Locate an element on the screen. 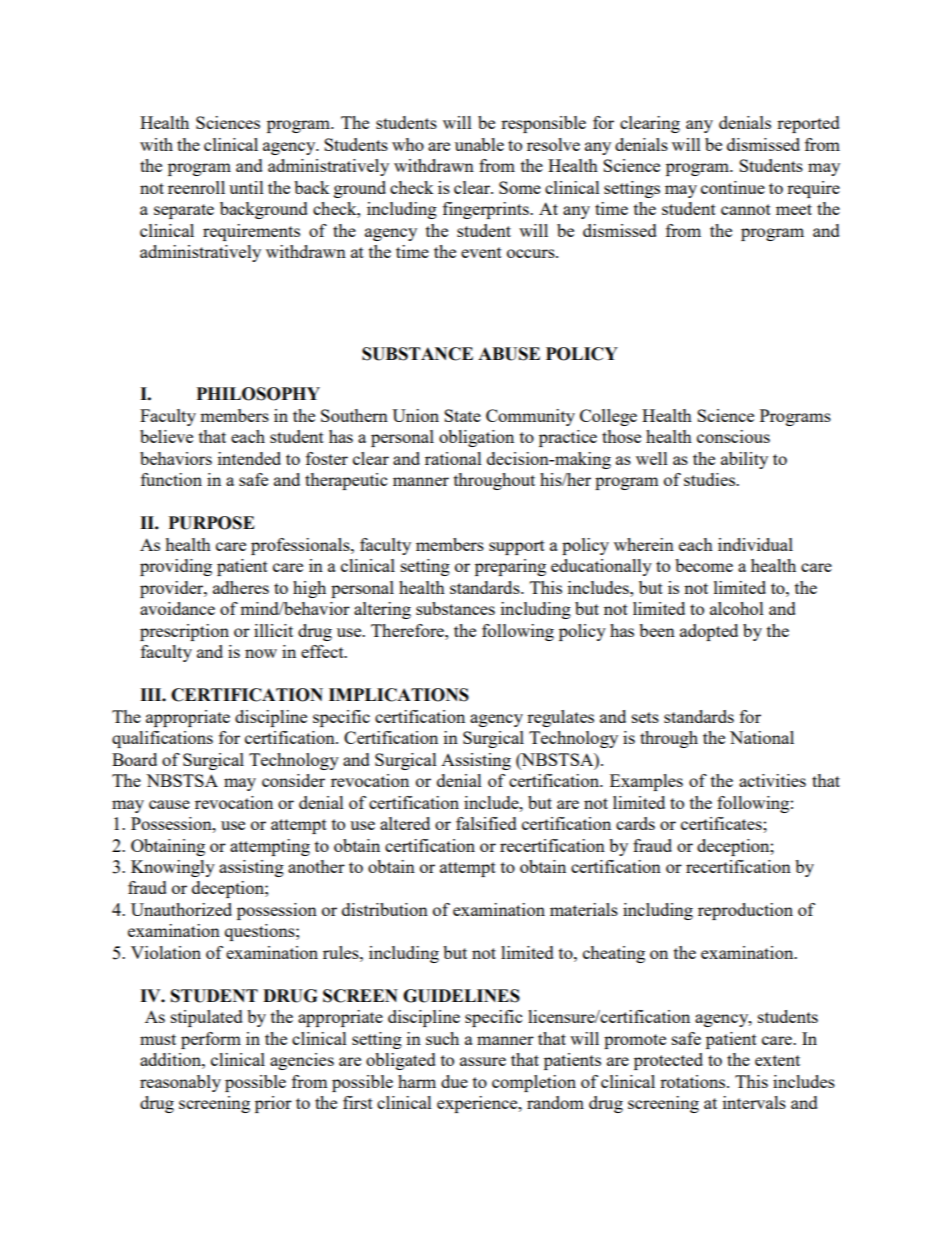 This screenshot has height=1233, width=952. until is located at coordinates (246, 187).
